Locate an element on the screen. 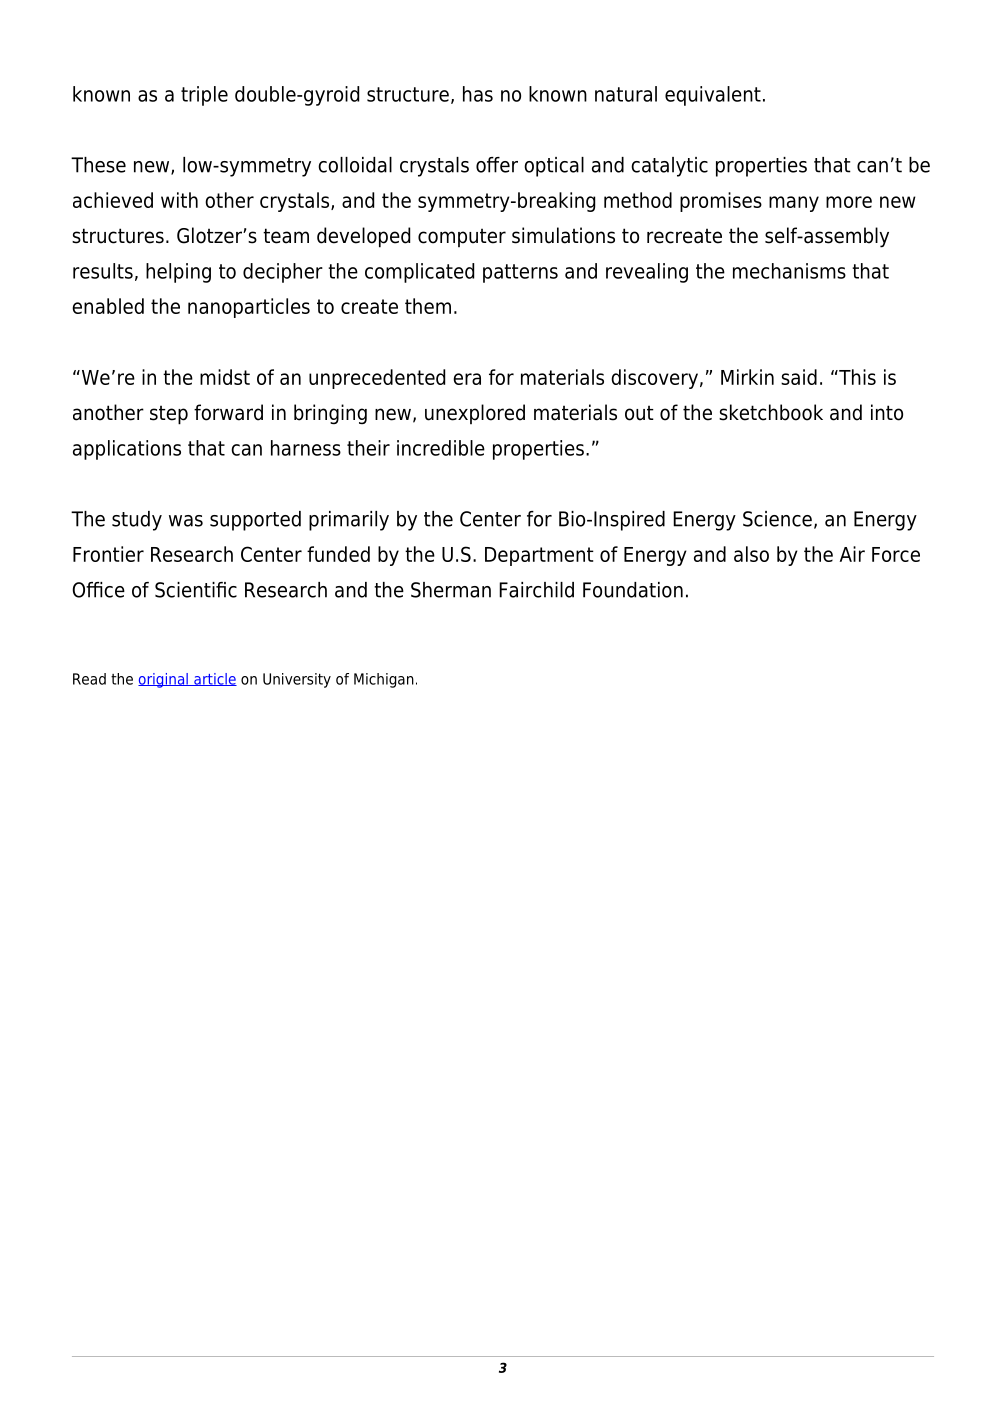 This screenshot has height=1423, width=1006. sketchbook is located at coordinates (771, 412).
